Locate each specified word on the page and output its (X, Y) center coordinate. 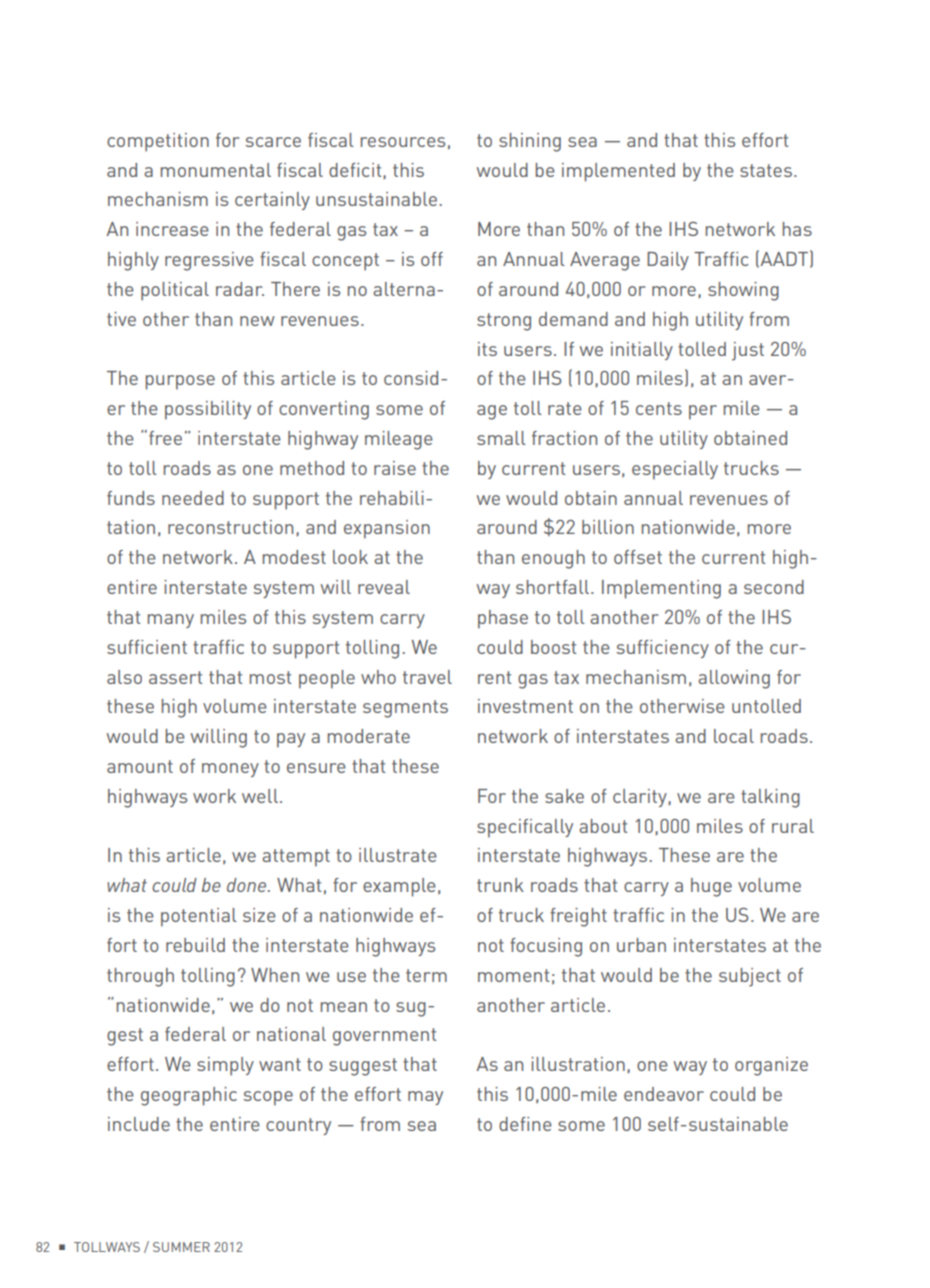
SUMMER (181, 1247)
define (525, 1124)
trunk (500, 885)
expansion (387, 529)
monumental (216, 170)
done (248, 885)
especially (675, 470)
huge (711, 887)
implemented (618, 172)
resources (403, 142)
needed (193, 498)
